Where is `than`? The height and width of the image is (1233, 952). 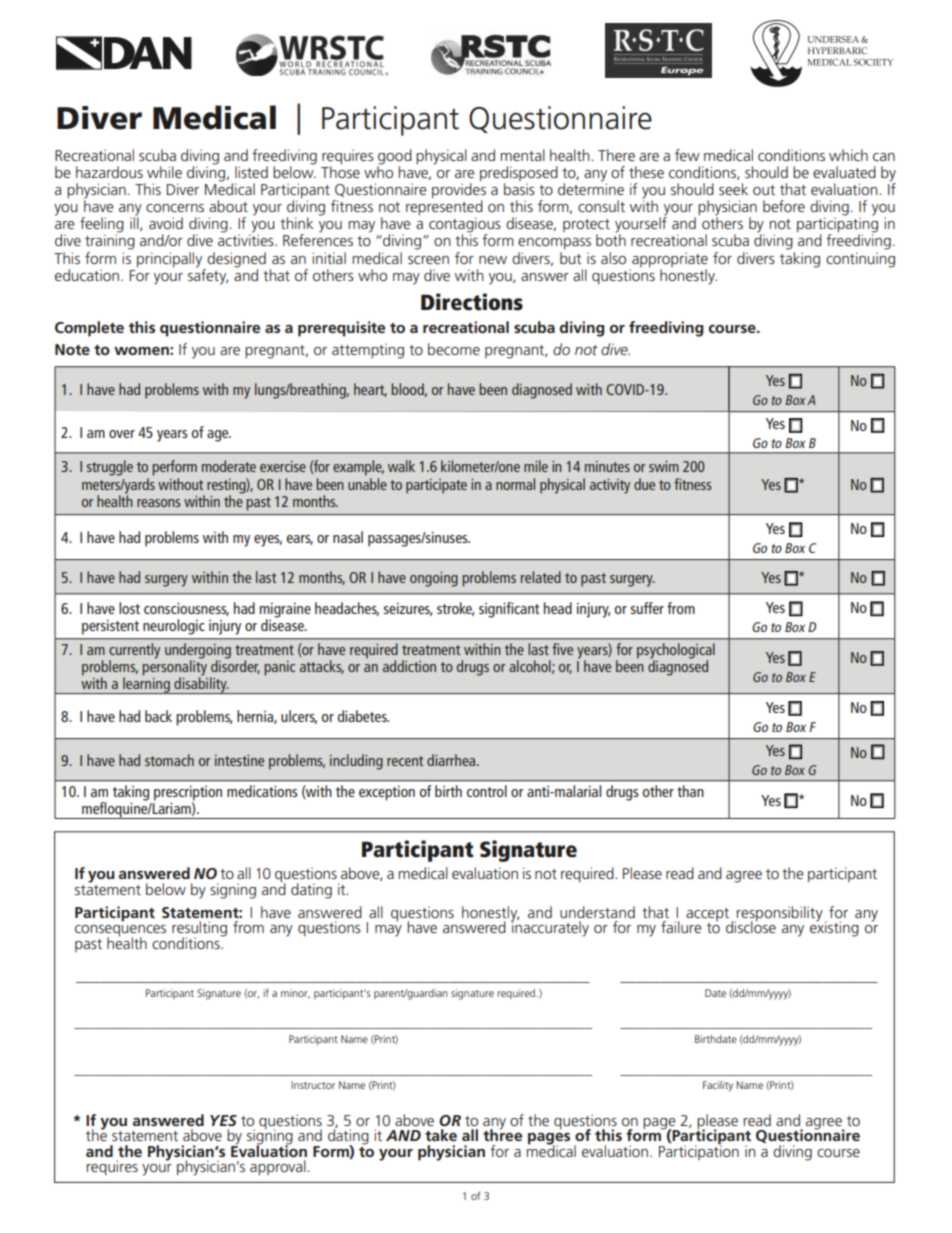
than is located at coordinates (690, 791).
